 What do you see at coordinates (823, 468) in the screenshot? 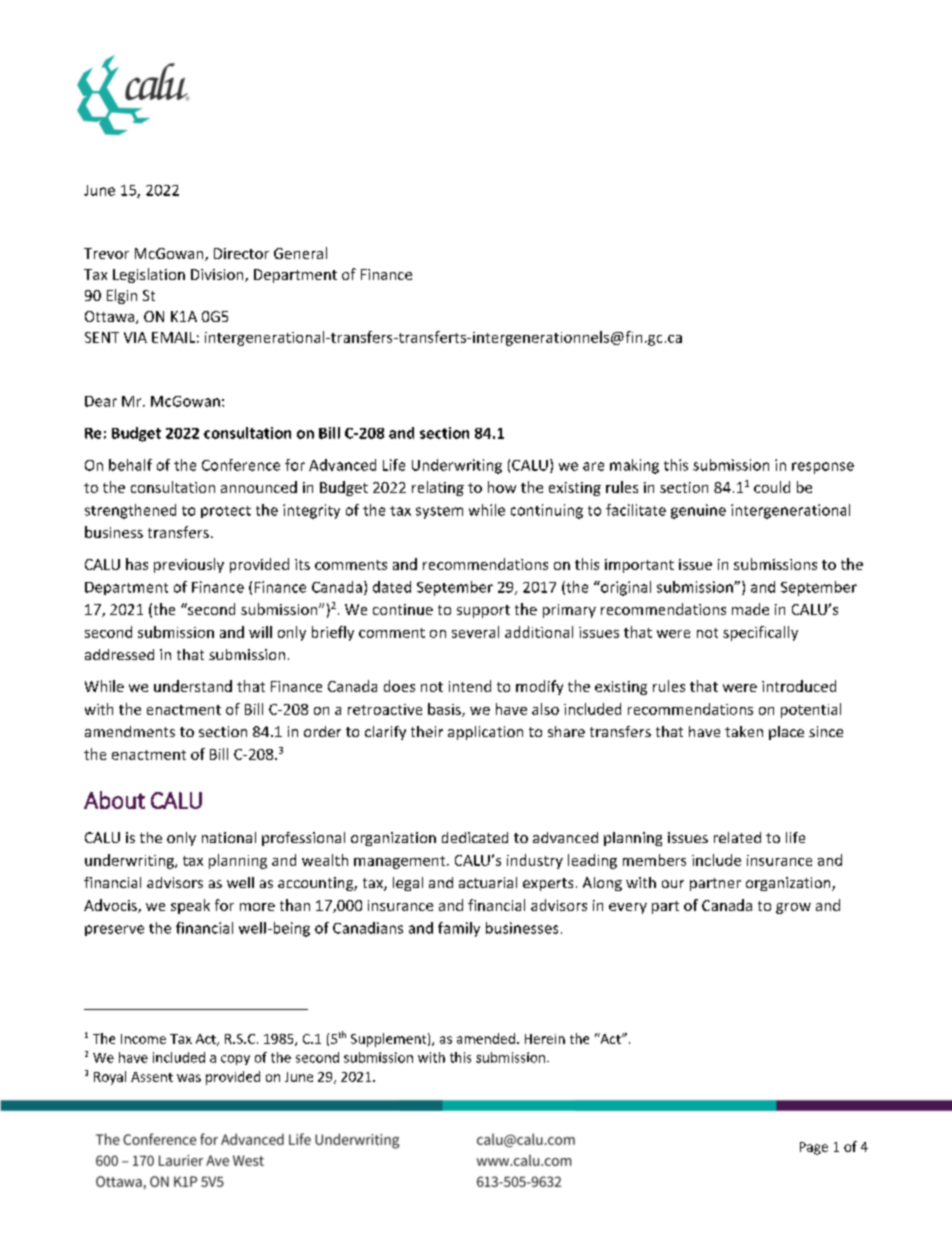
I see `response` at bounding box center [823, 468].
